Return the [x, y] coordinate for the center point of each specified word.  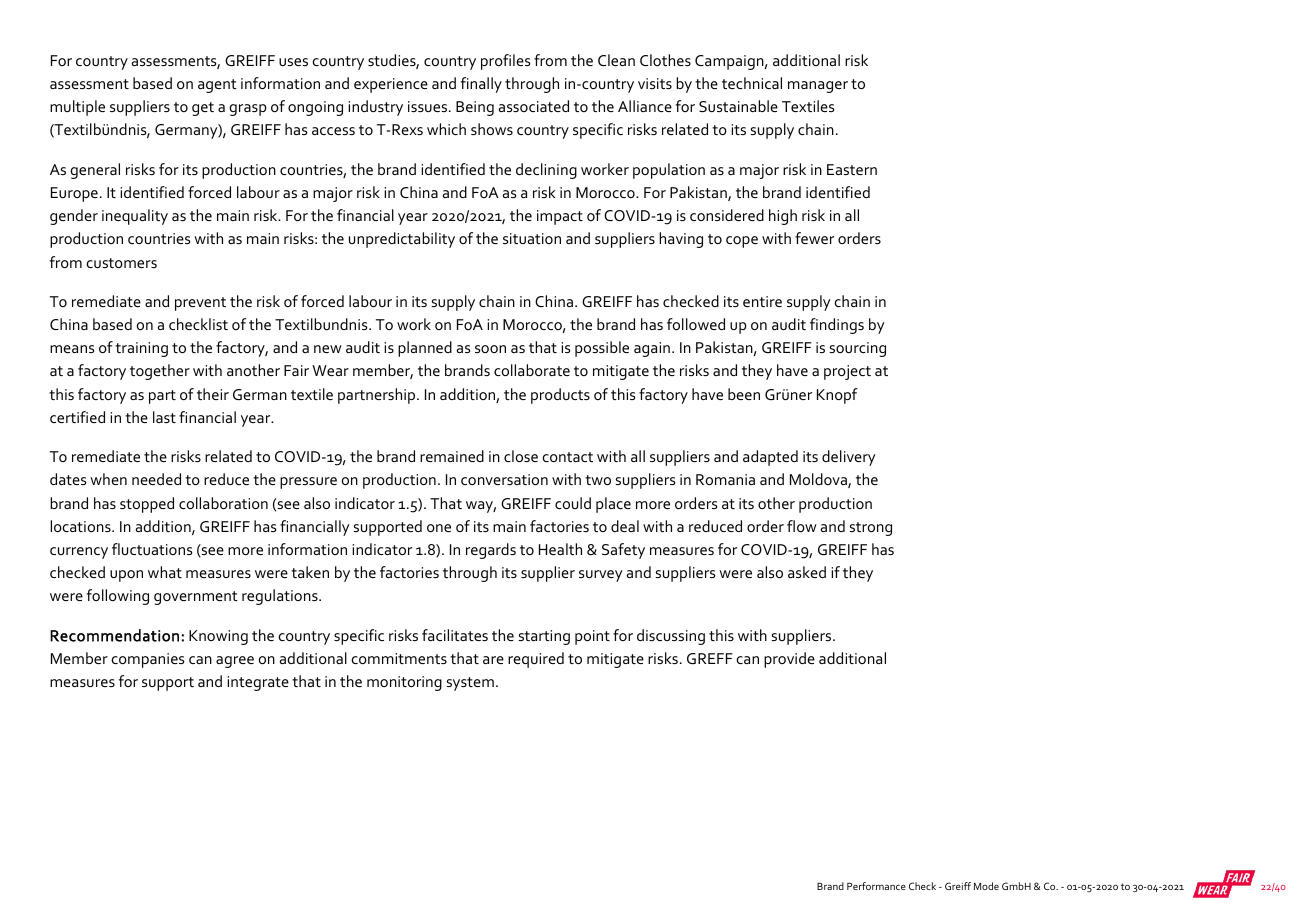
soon [490, 349]
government [196, 598]
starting [544, 637]
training [141, 349]
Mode [986, 886]
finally [481, 85]
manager [818, 87]
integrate [258, 683]
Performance [876, 886]
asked [807, 572]
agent [217, 86]
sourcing [857, 349]
